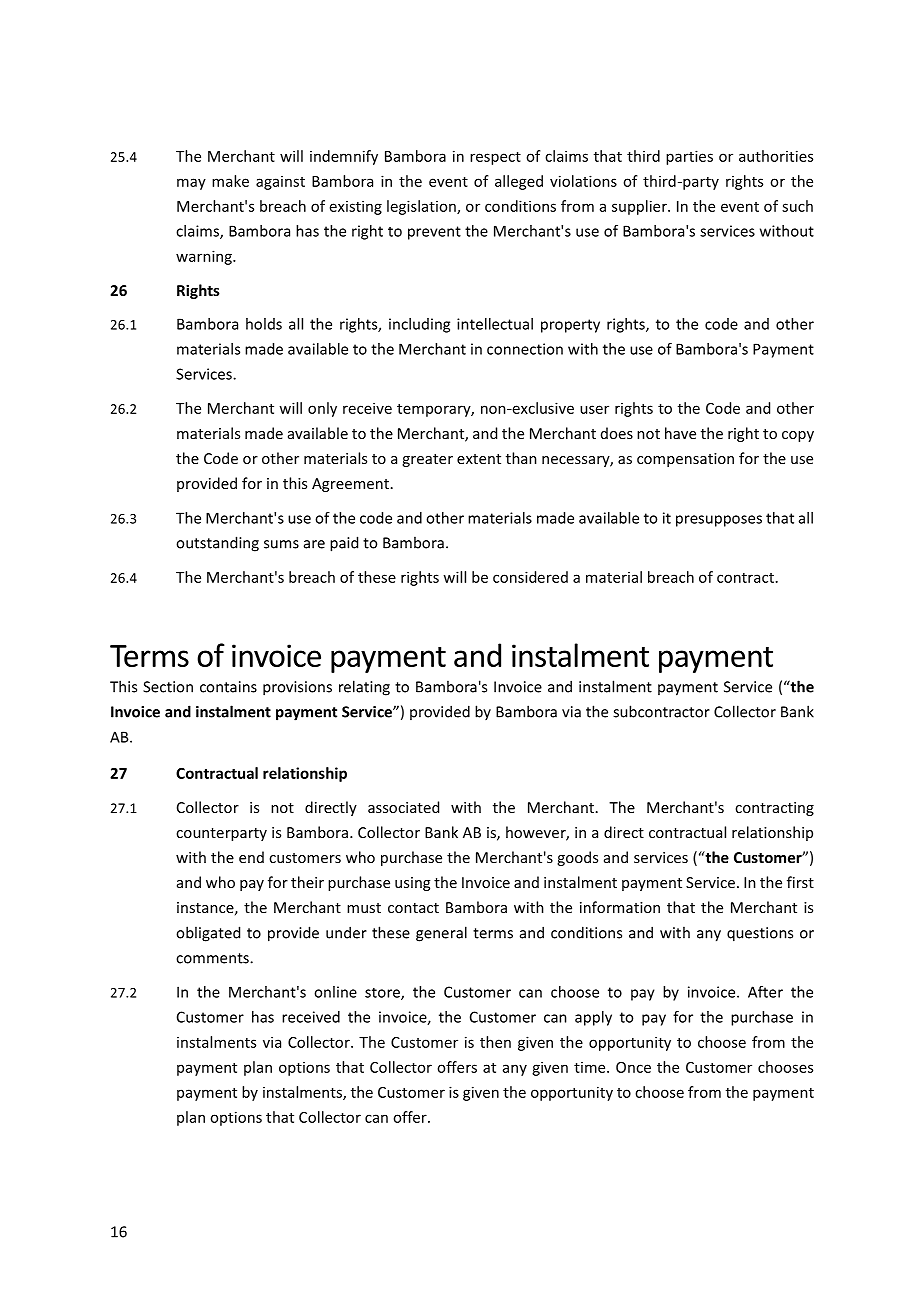 This image has height=1308, width=924. Describe the element at coordinates (251, 857) in the image. I see `end` at that location.
